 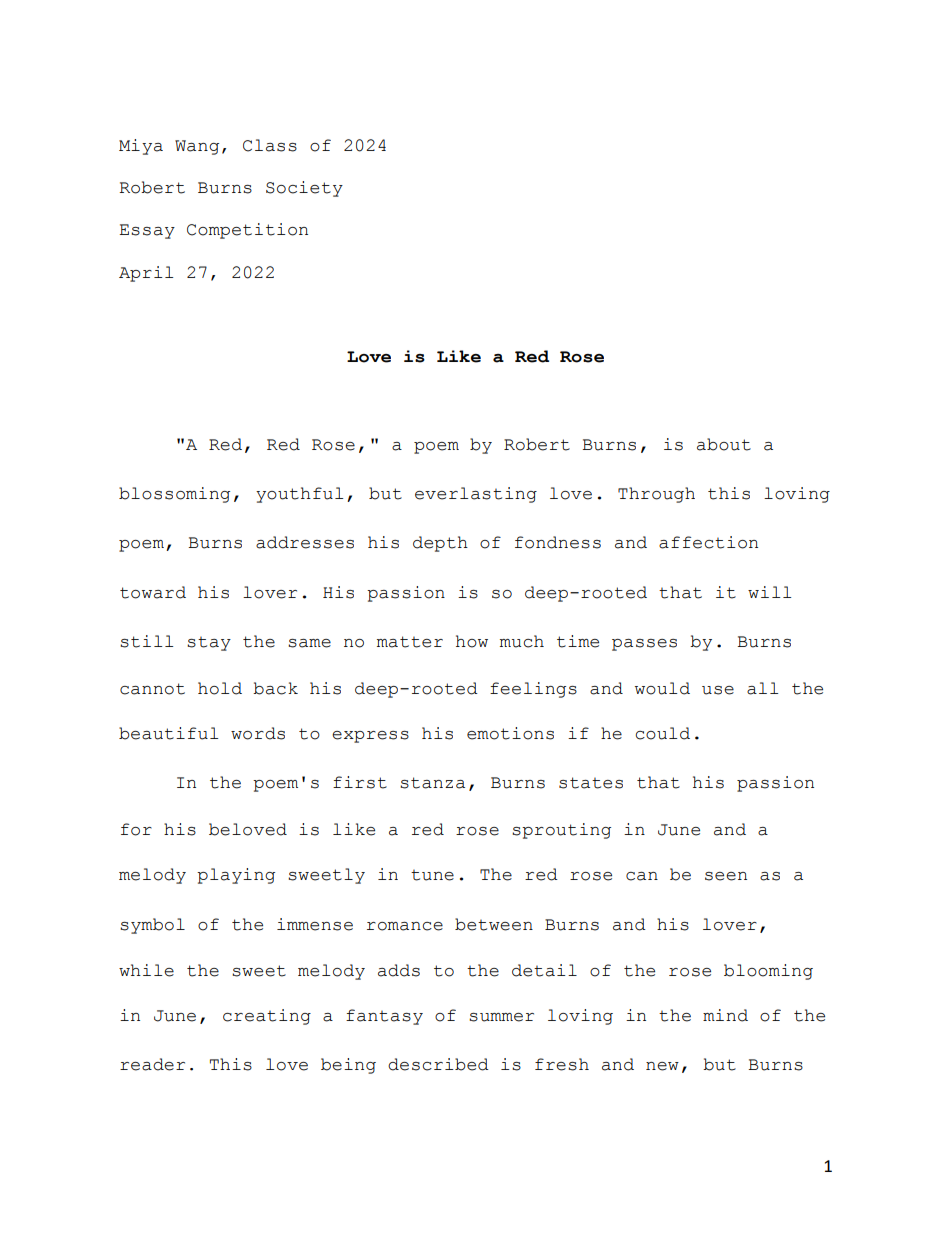 What do you see at coordinates (197, 147) in the page?
I see `Wang` at bounding box center [197, 147].
